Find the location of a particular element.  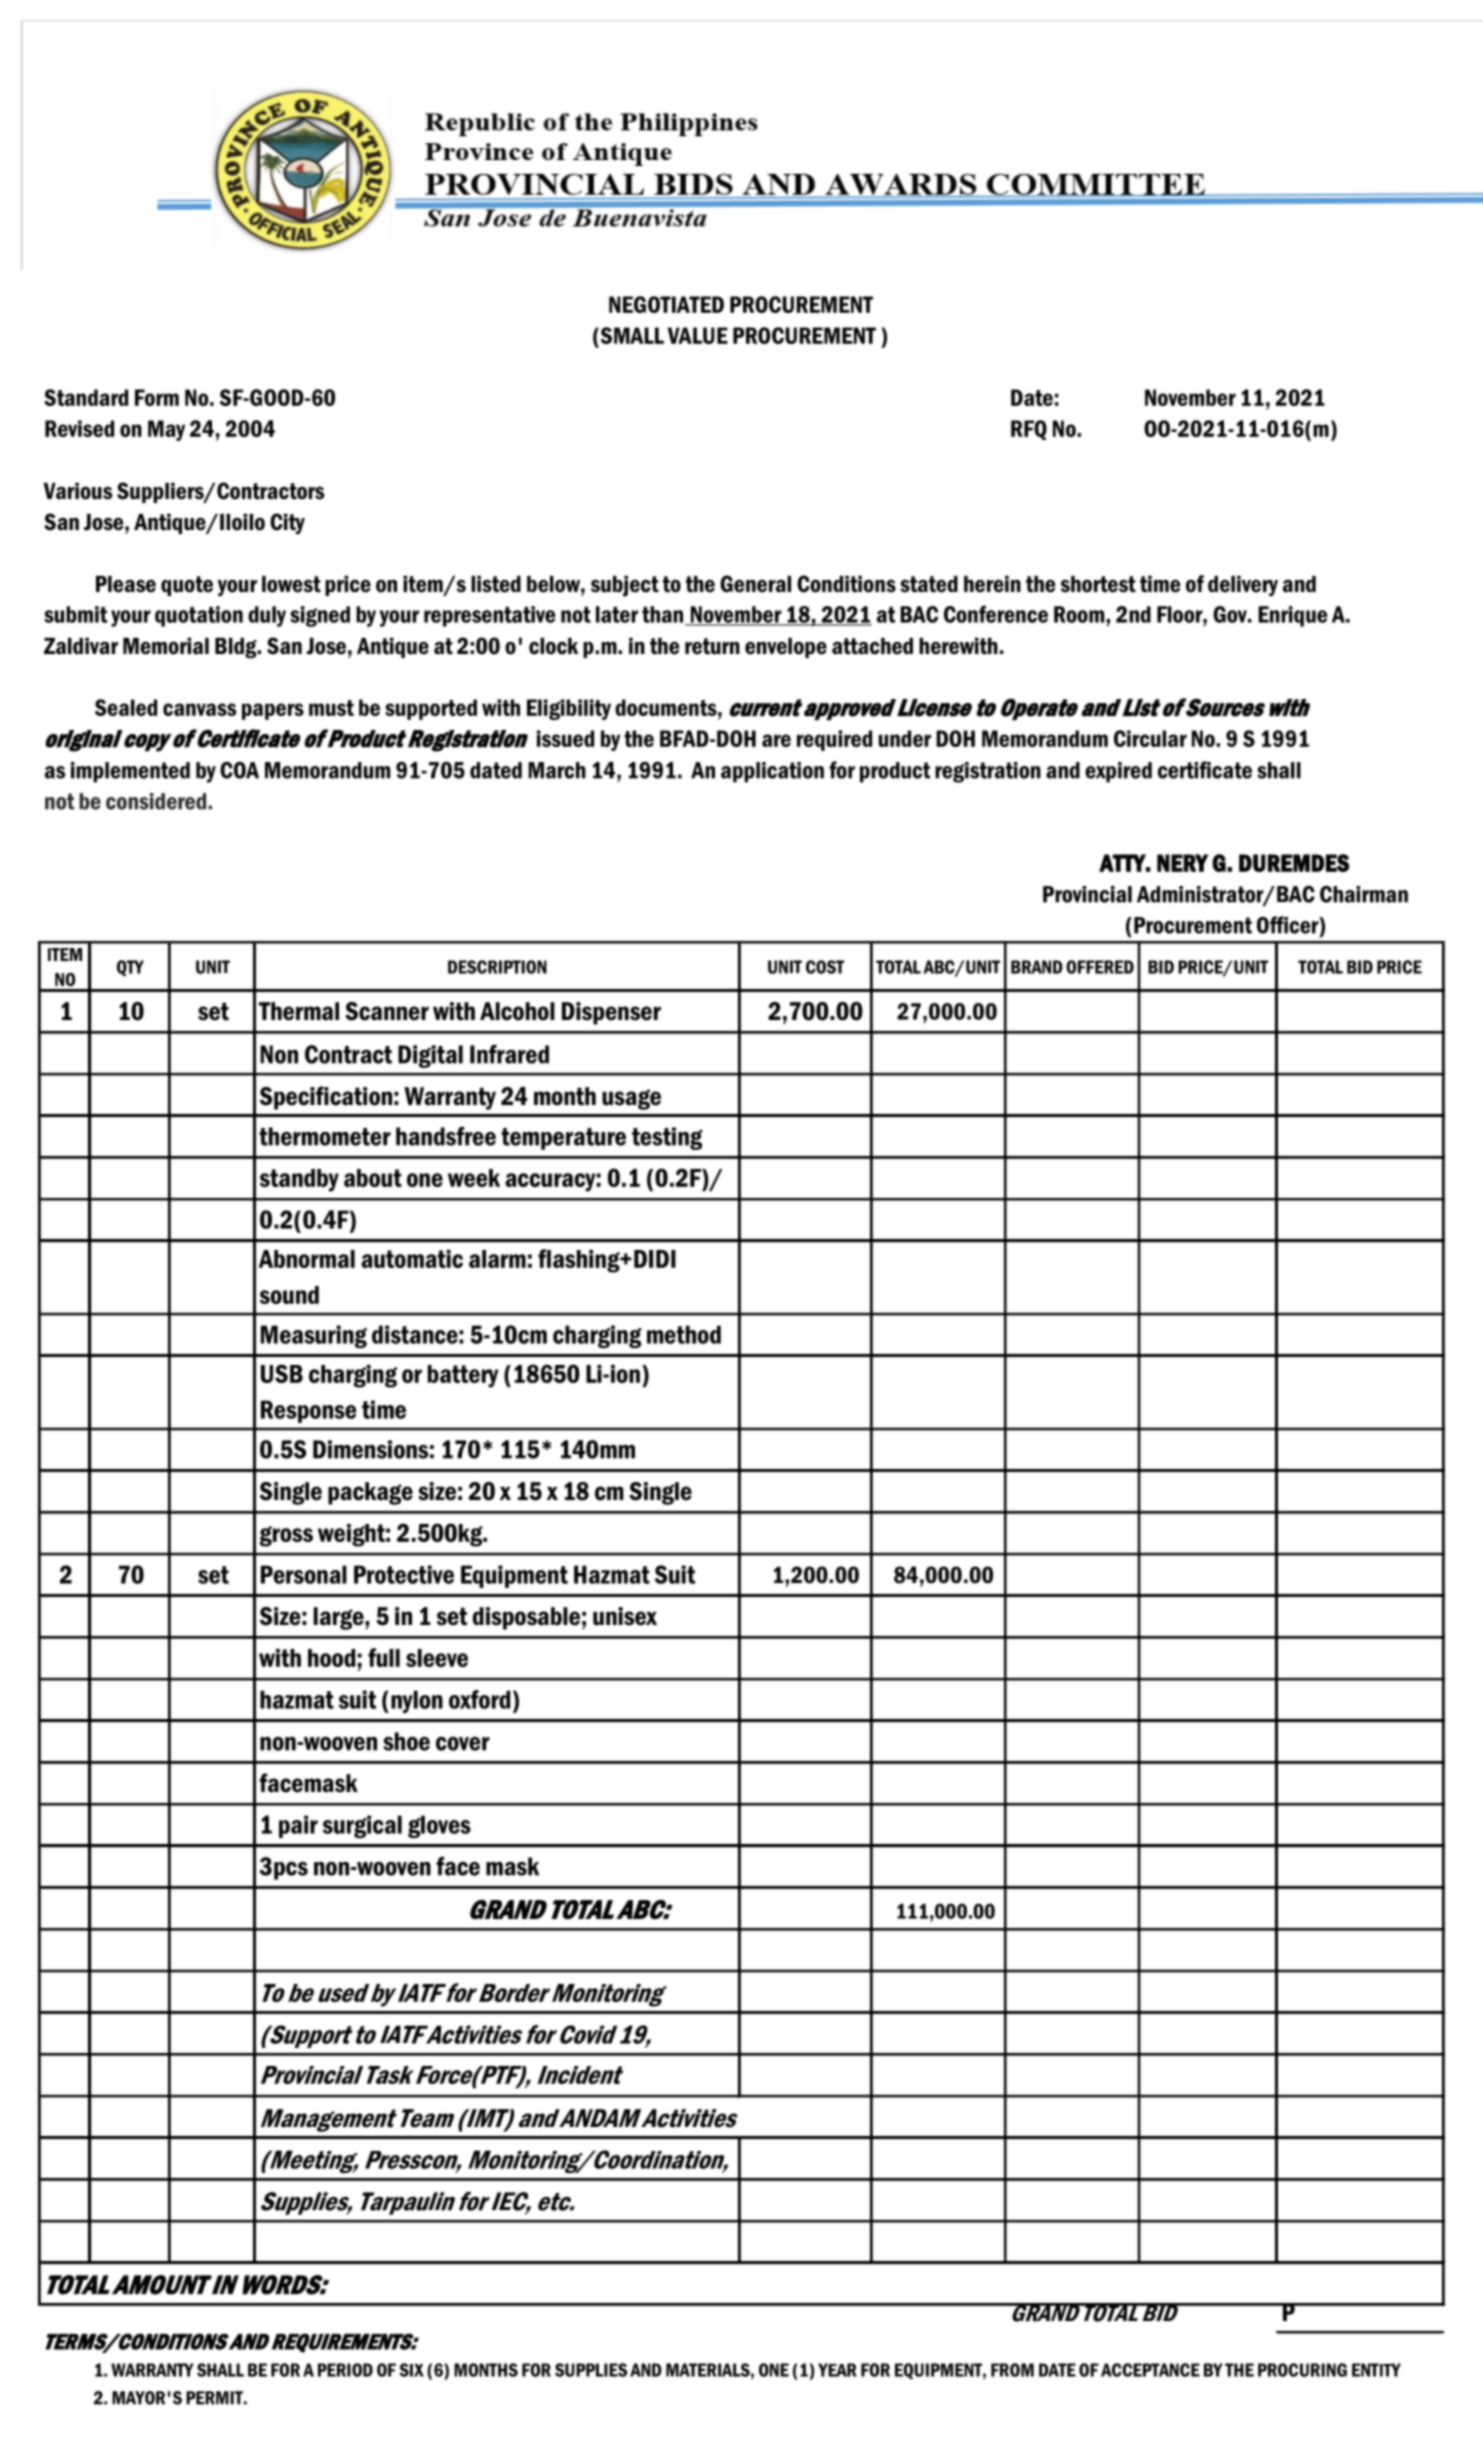

Form is located at coordinates (157, 397).
